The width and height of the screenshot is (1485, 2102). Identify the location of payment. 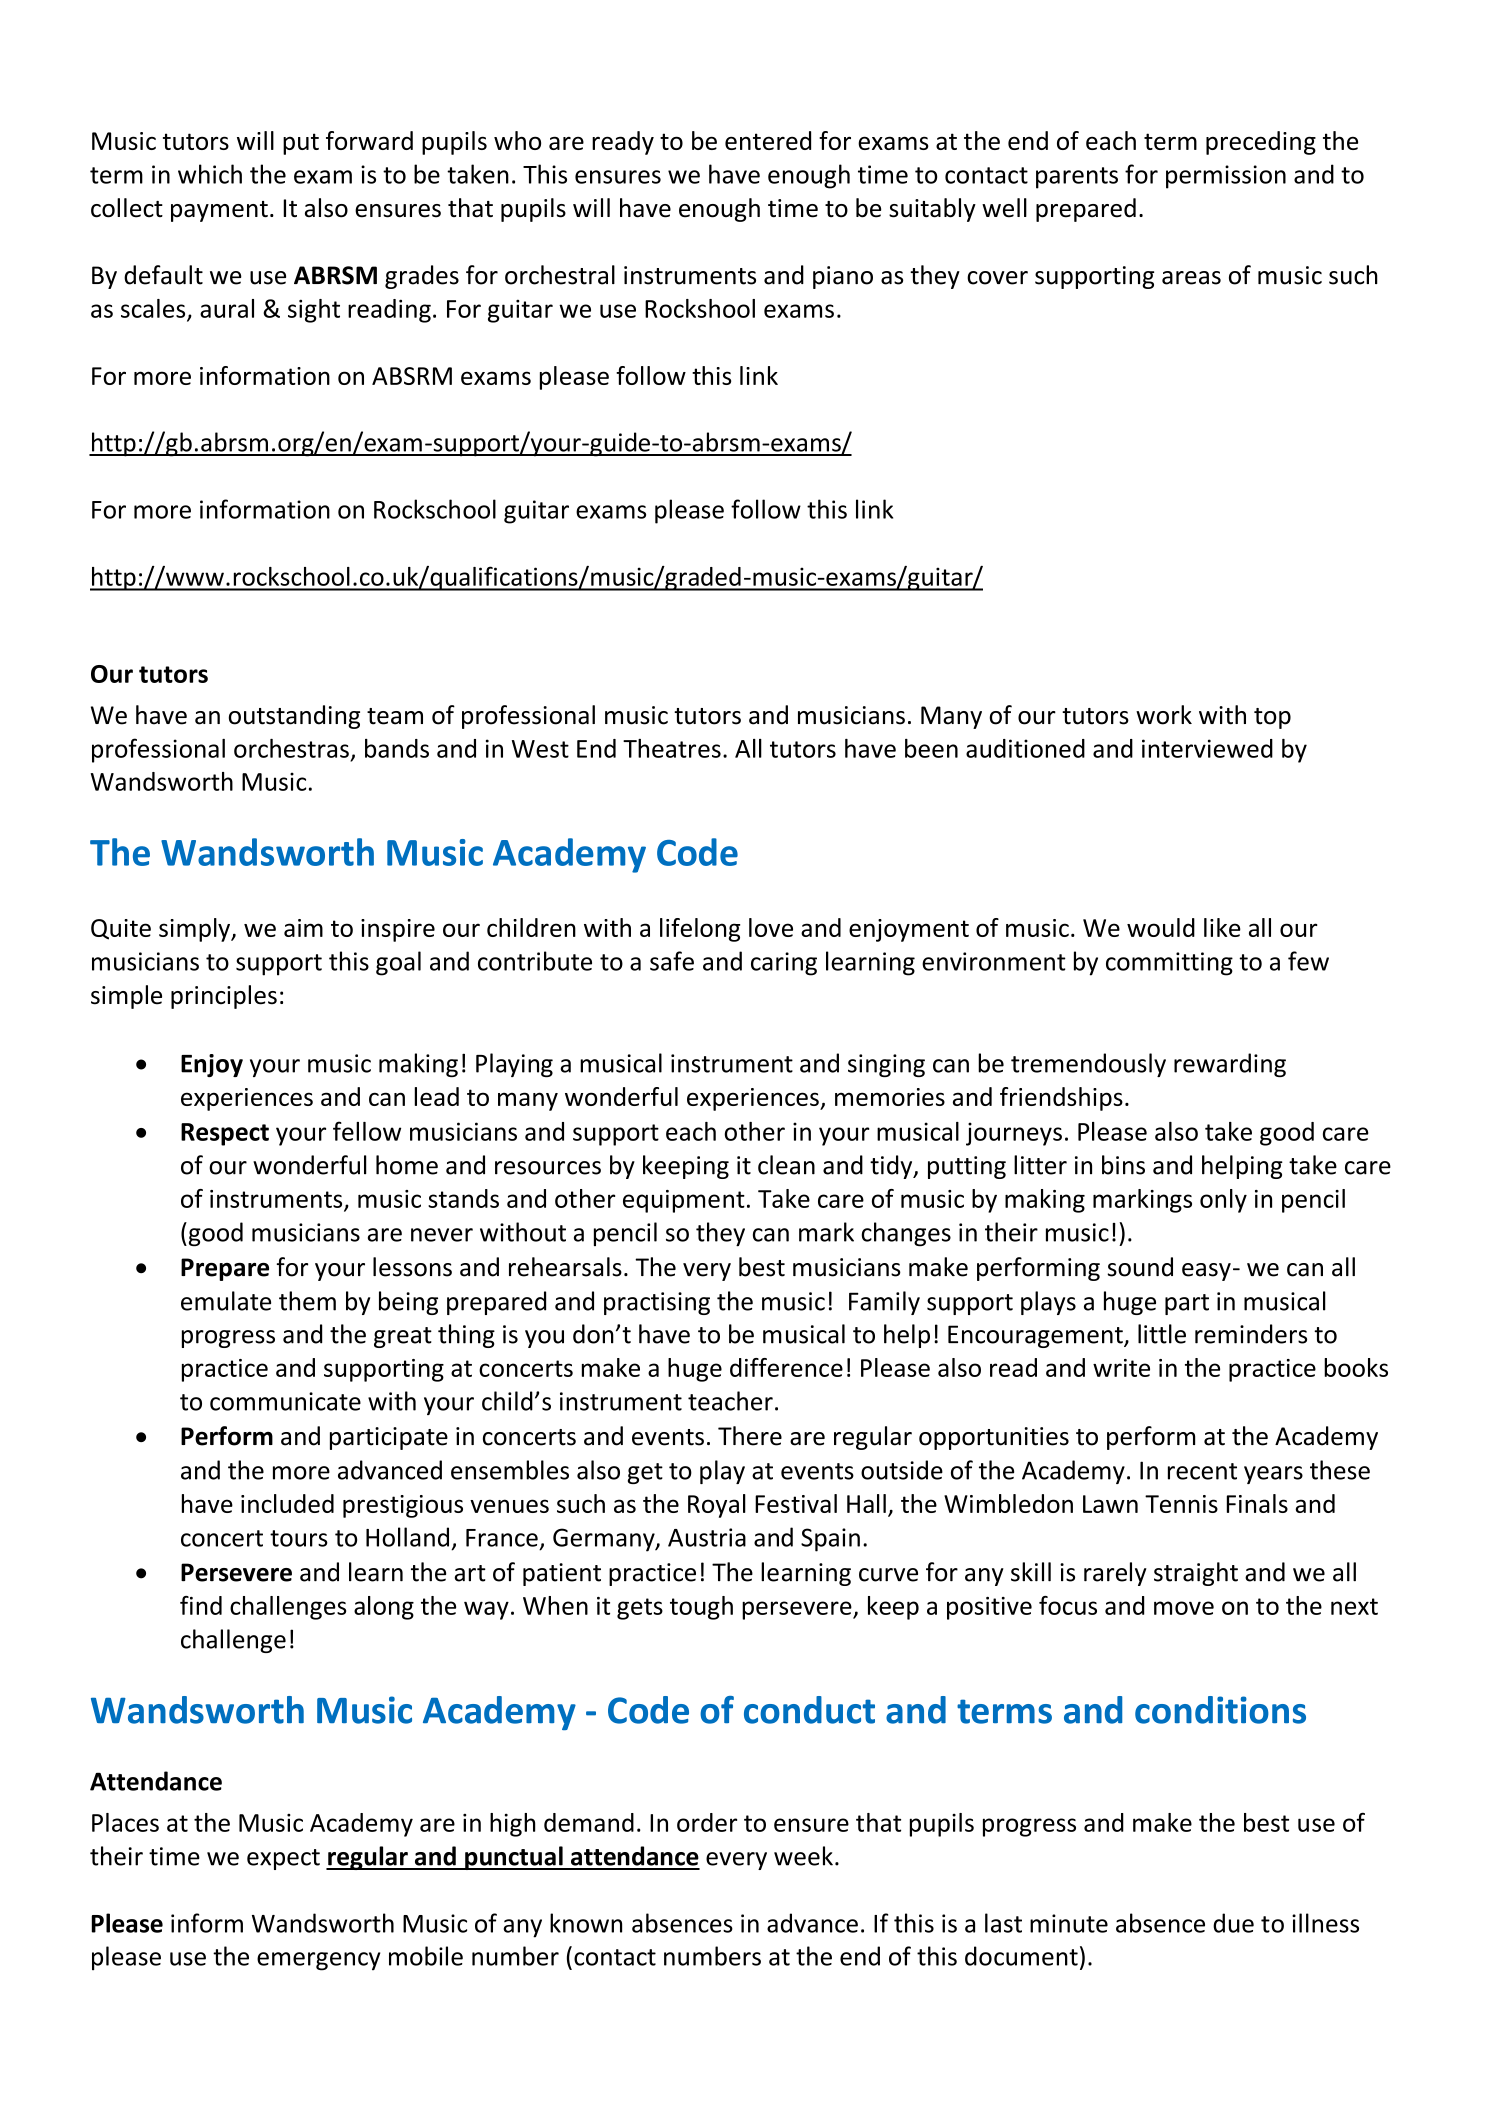
(219, 211).
